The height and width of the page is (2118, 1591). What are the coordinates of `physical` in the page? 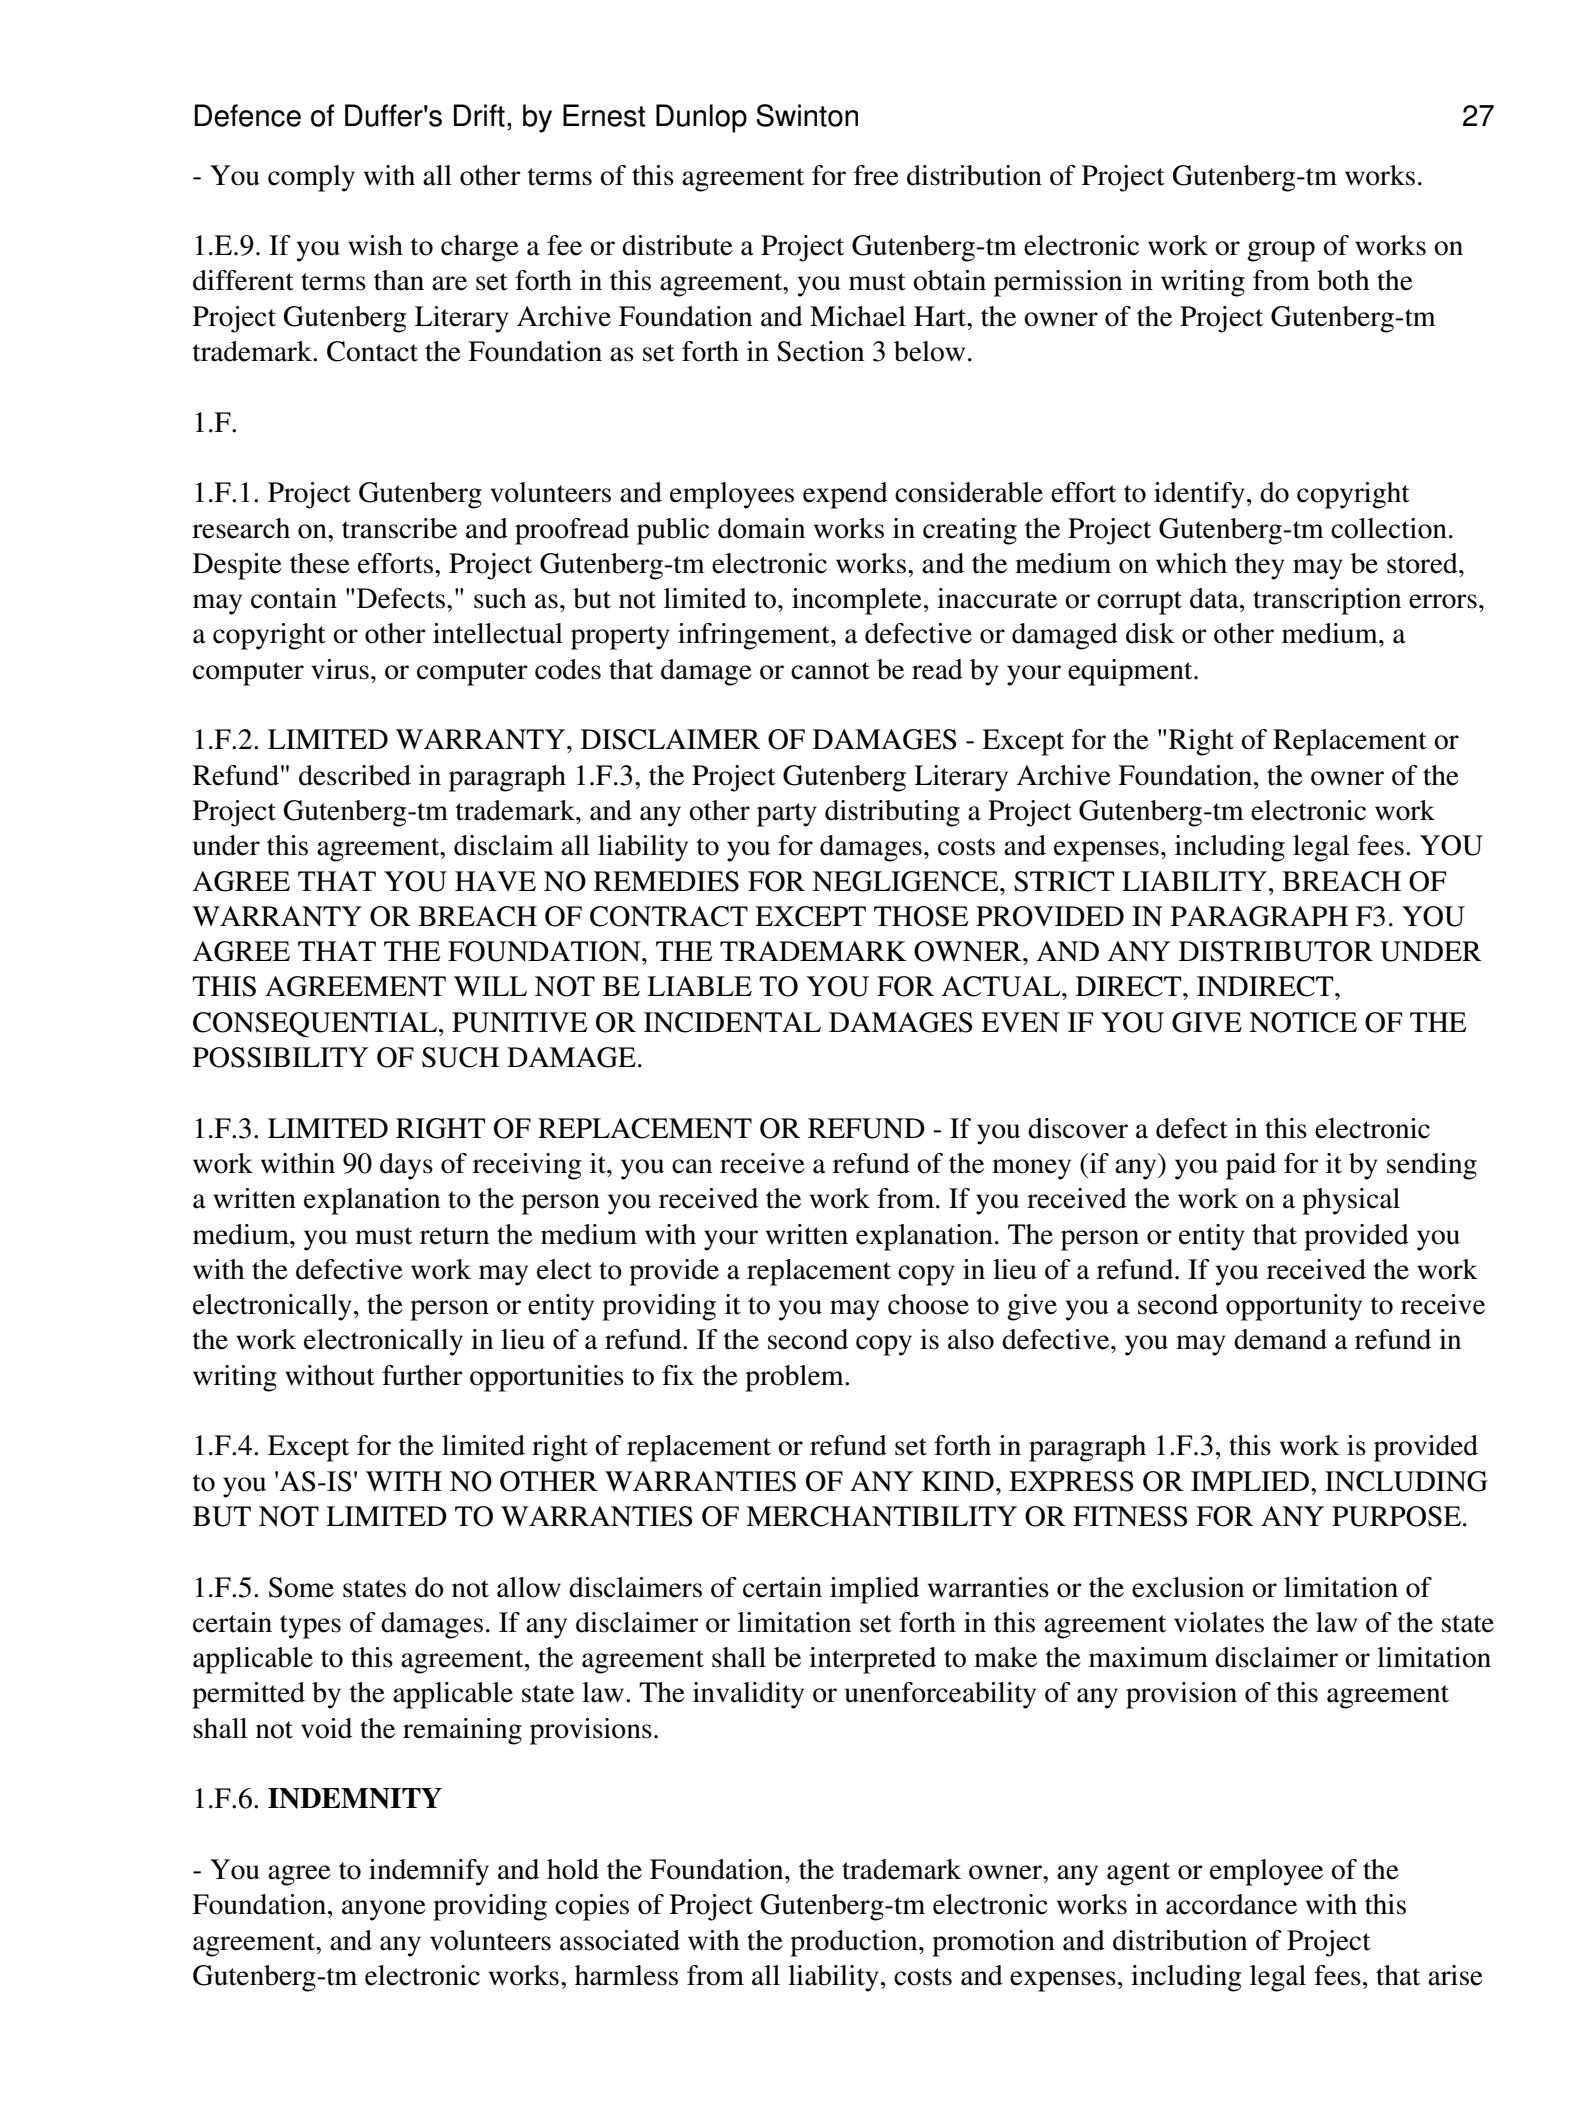 It's located at (1351, 1201).
